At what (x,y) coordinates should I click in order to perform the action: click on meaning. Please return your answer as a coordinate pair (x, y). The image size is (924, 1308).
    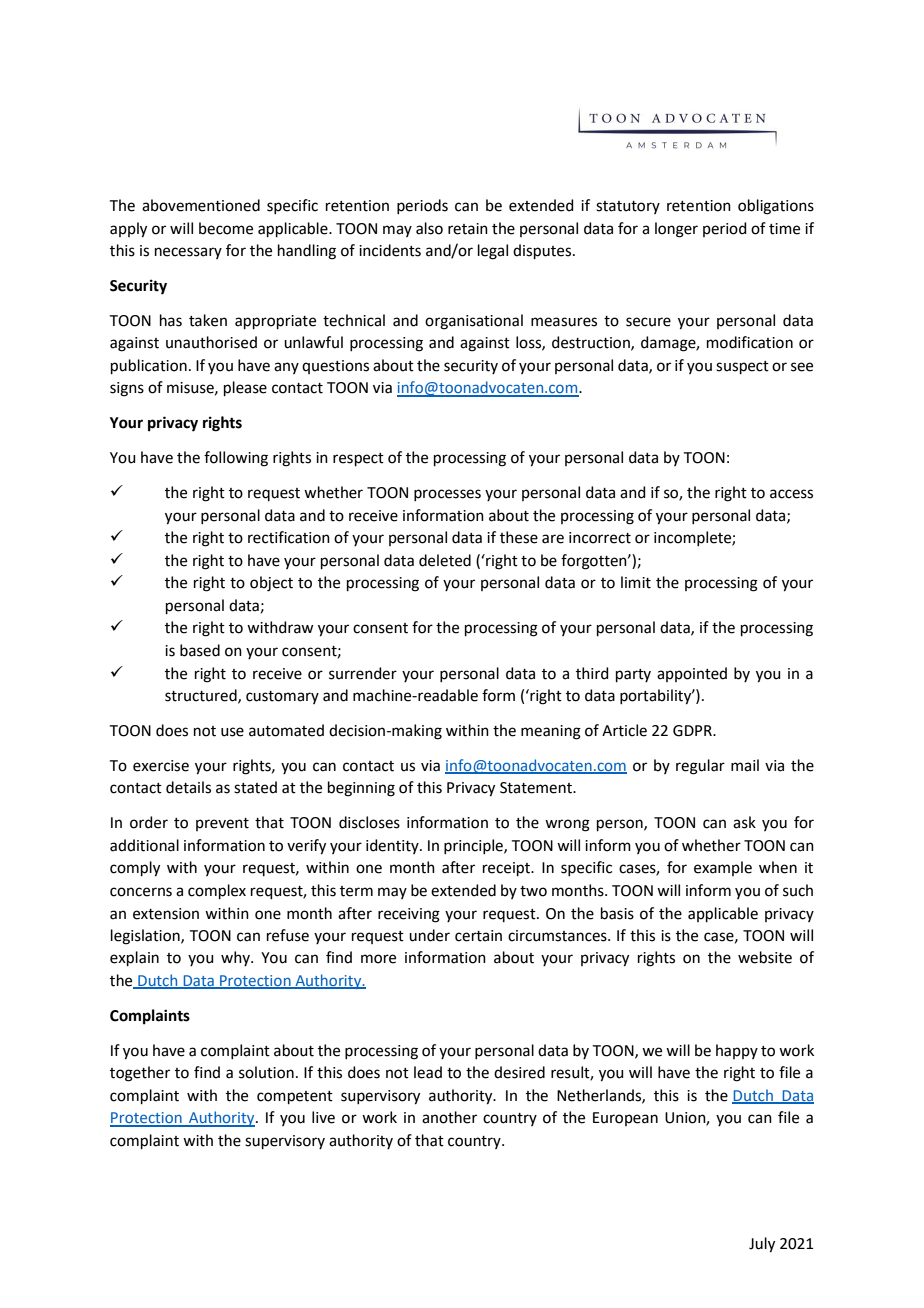
    Looking at the image, I should click on (551, 732).
